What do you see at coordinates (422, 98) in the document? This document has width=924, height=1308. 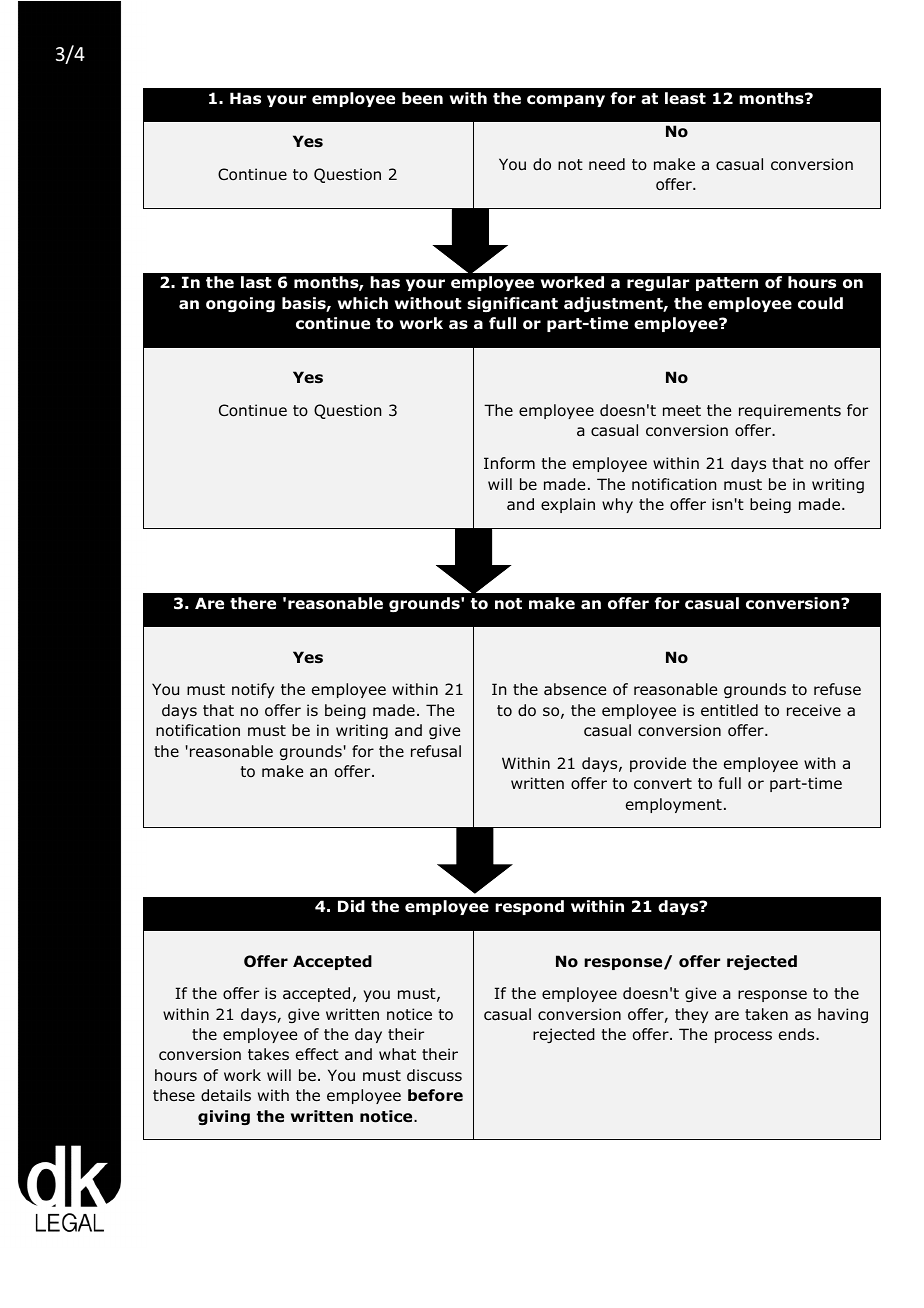 I see `been` at bounding box center [422, 98].
